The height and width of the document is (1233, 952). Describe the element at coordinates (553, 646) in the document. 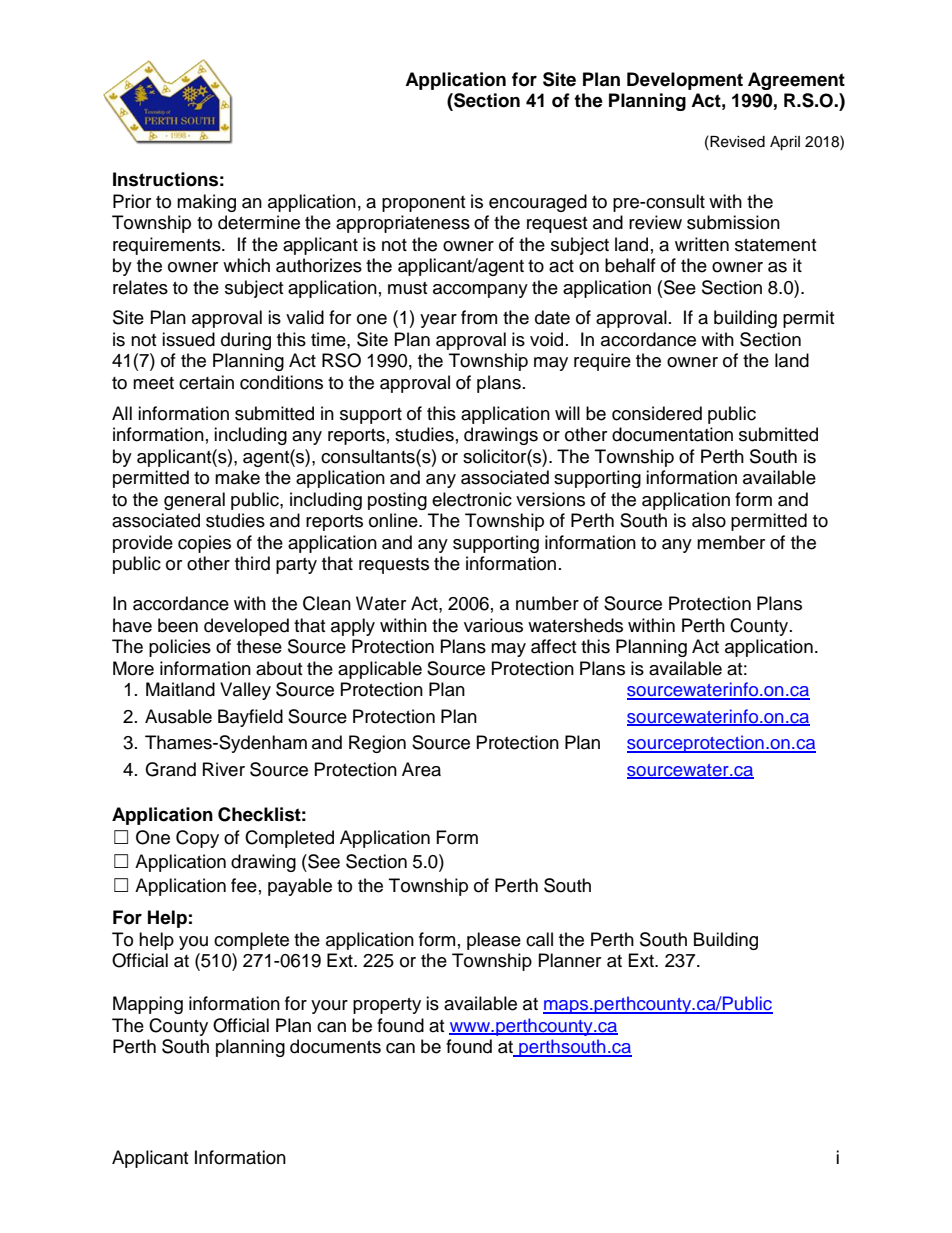

I see `affect` at that location.
